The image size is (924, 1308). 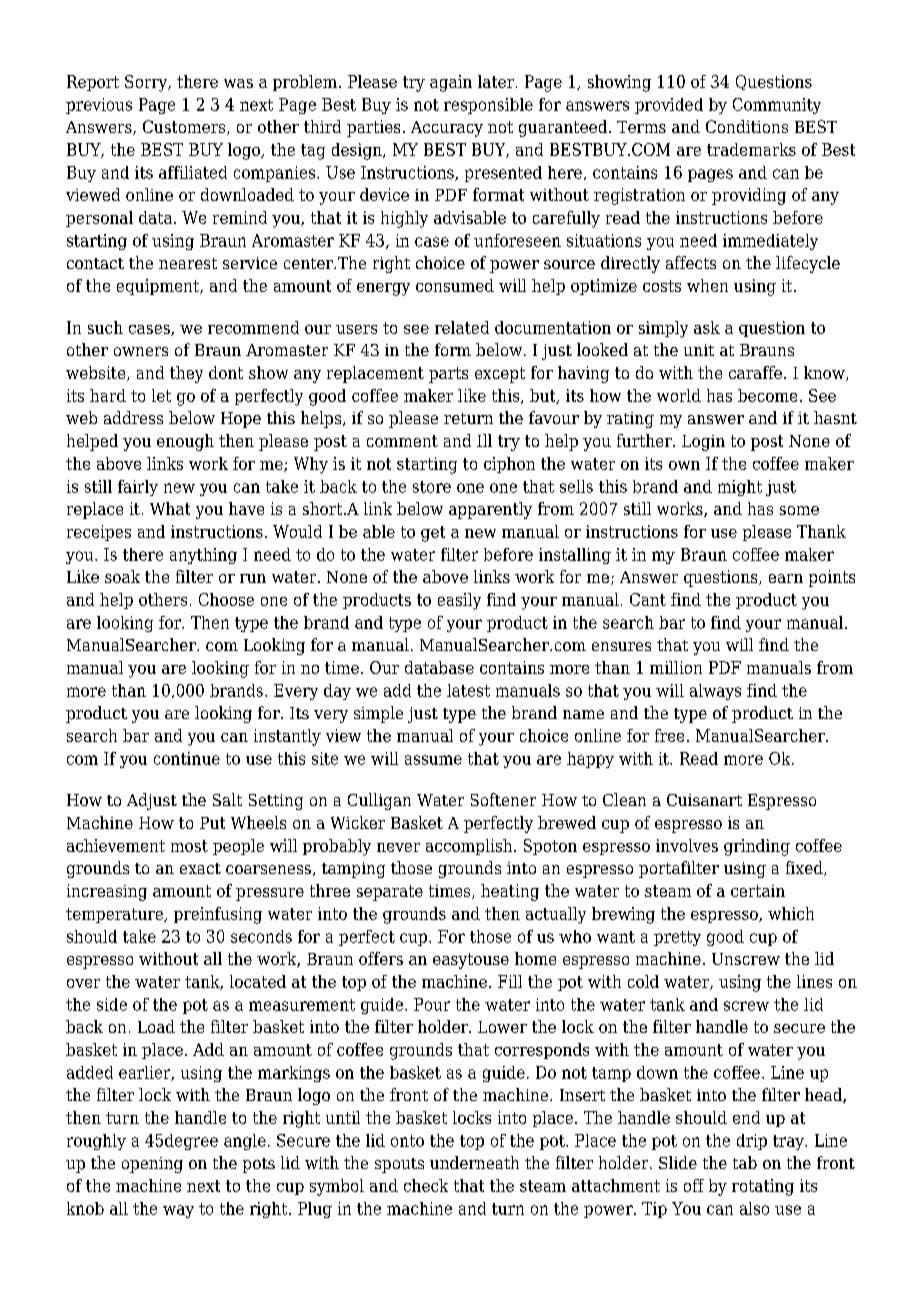 I want to click on underneath, so click(x=474, y=1162).
